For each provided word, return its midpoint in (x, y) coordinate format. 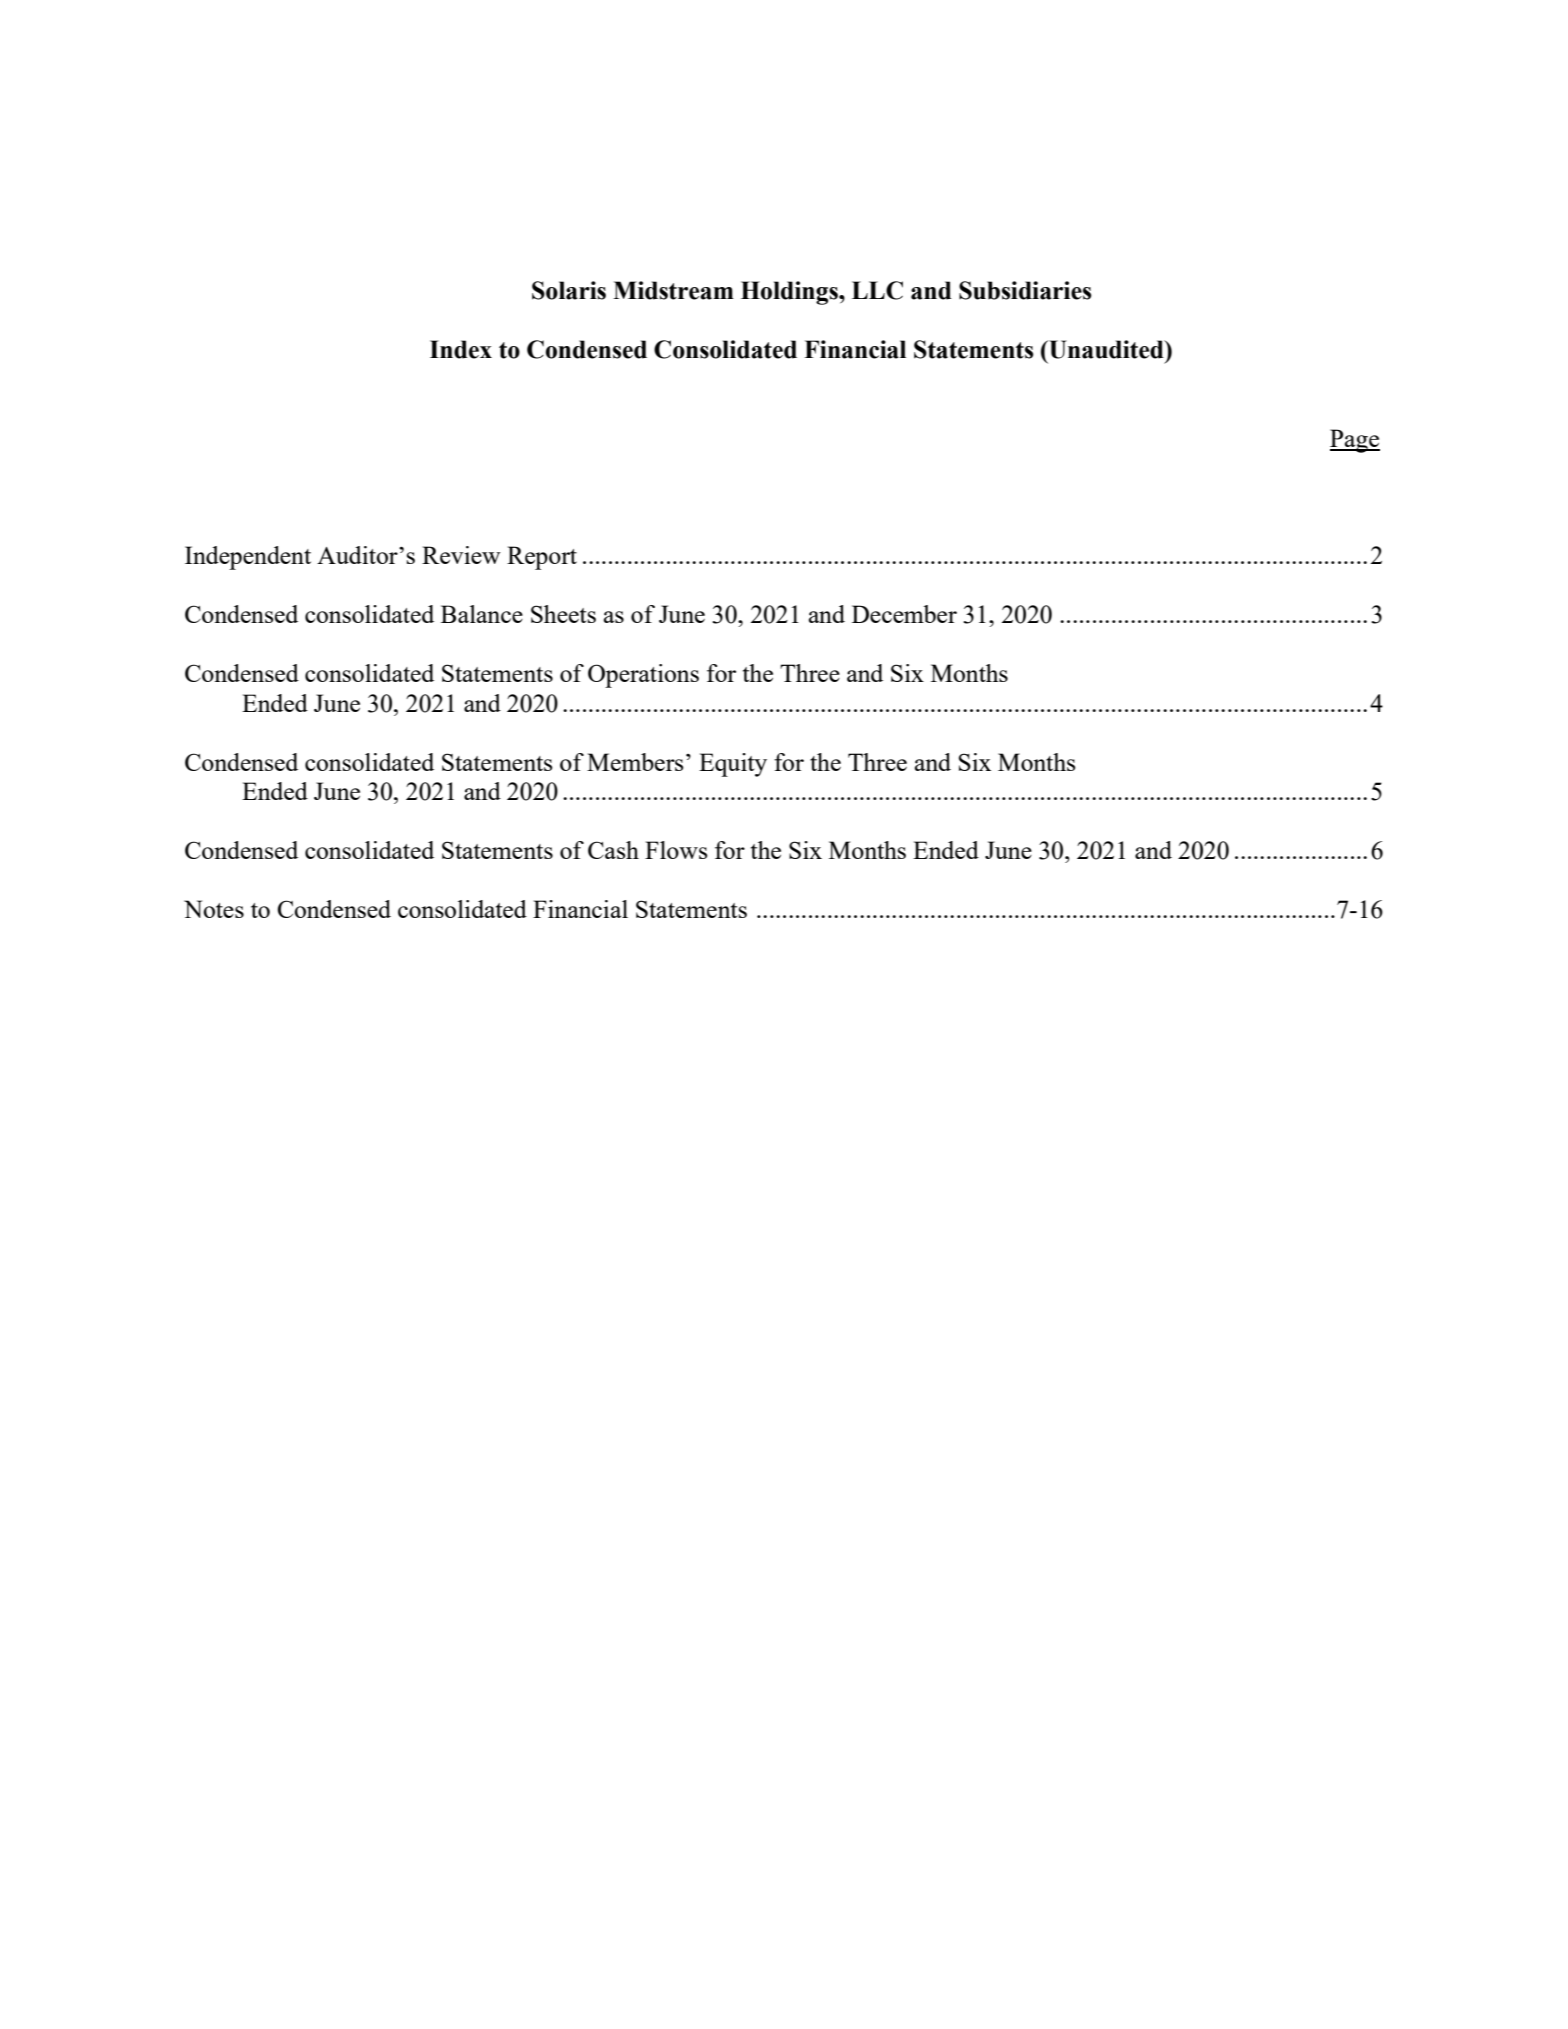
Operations (643, 676)
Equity (733, 765)
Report (542, 558)
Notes (214, 909)
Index (461, 349)
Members (635, 762)
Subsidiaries (1025, 290)
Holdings (790, 293)
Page (1355, 441)
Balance (482, 614)
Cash (613, 850)
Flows (676, 850)
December (904, 614)
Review (461, 555)
